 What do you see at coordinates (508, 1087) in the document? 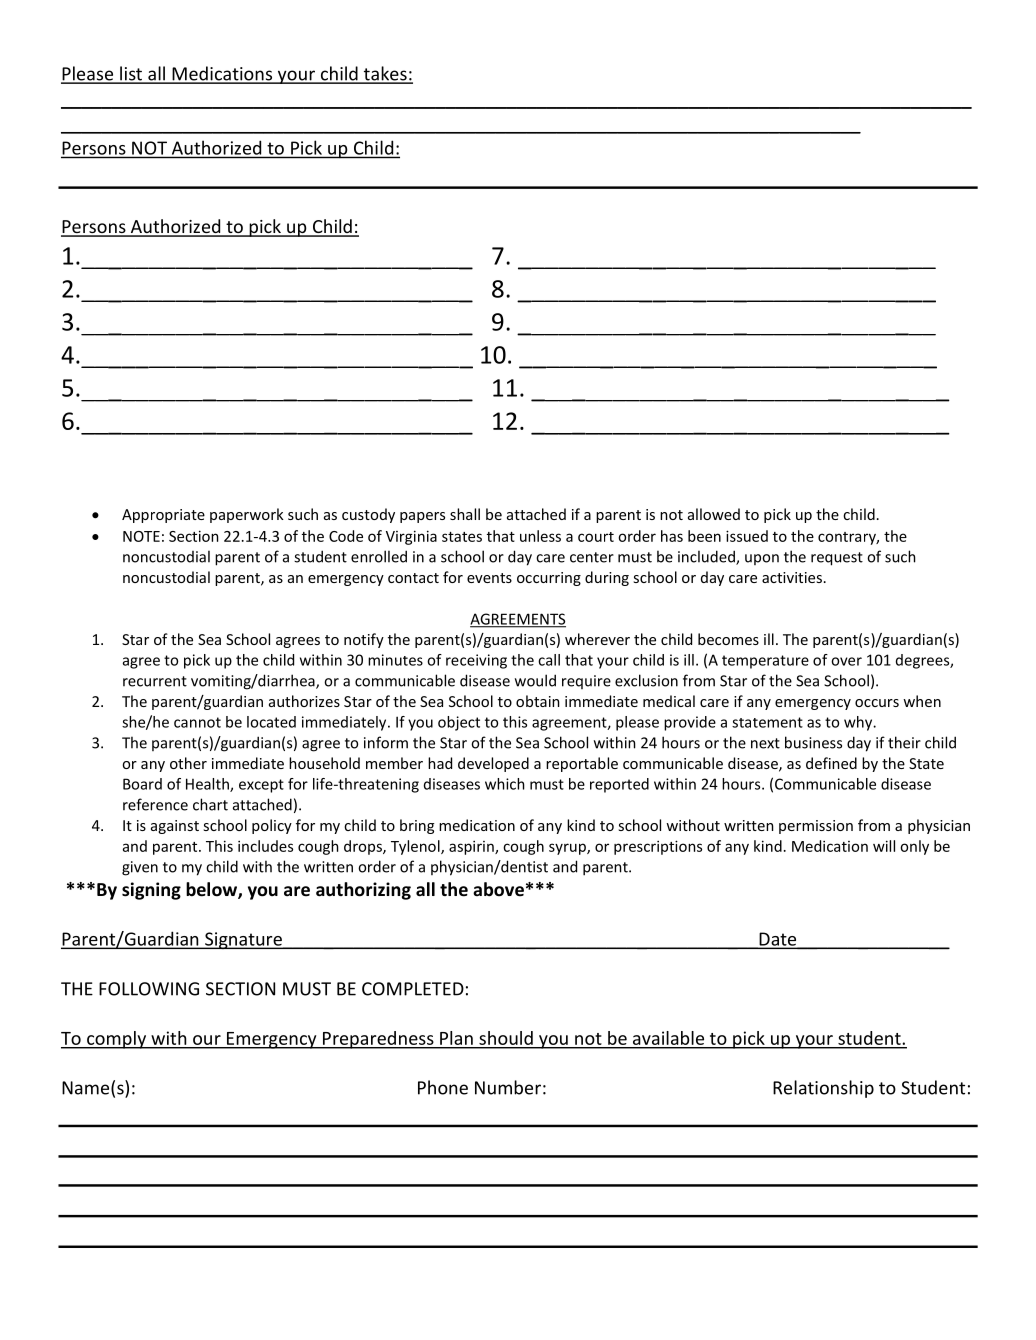
I see `Number` at bounding box center [508, 1087].
